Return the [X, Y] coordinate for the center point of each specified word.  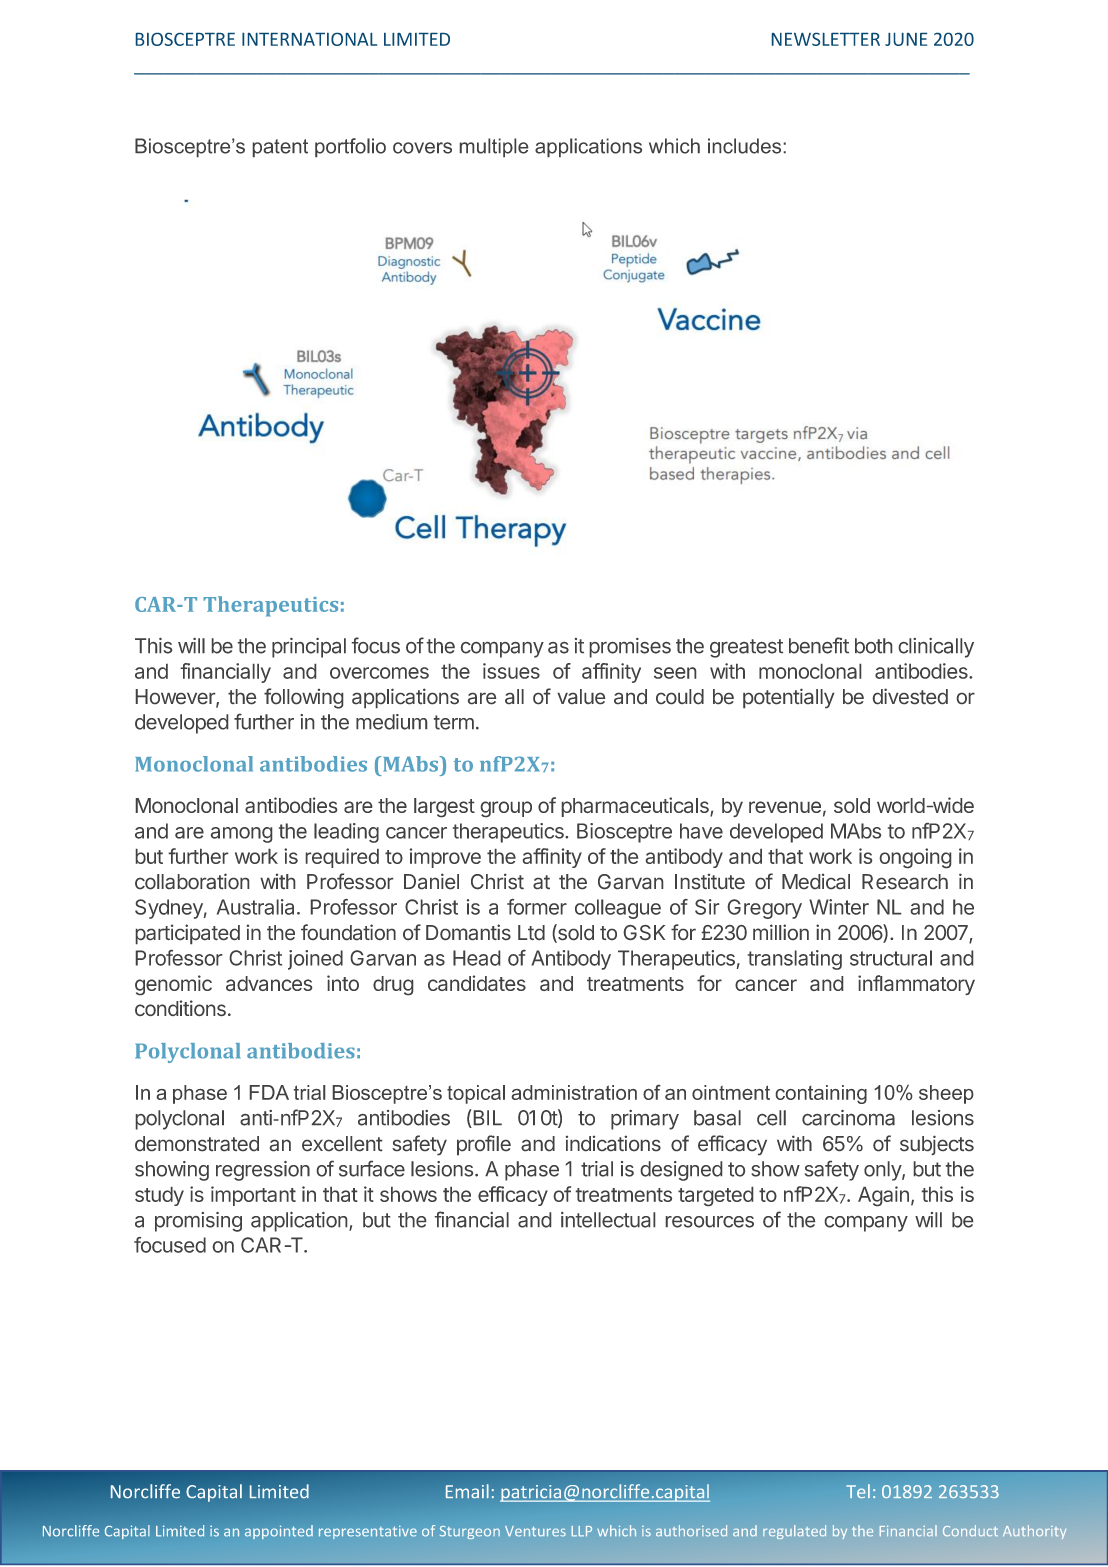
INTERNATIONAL [309, 39]
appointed [279, 1532]
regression [263, 1171]
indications [613, 1143]
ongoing [915, 858]
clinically [936, 648]
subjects [937, 1145]
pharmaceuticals [636, 807]
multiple [494, 147]
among [241, 835]
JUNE [906, 39]
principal [309, 648]
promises [630, 648]
